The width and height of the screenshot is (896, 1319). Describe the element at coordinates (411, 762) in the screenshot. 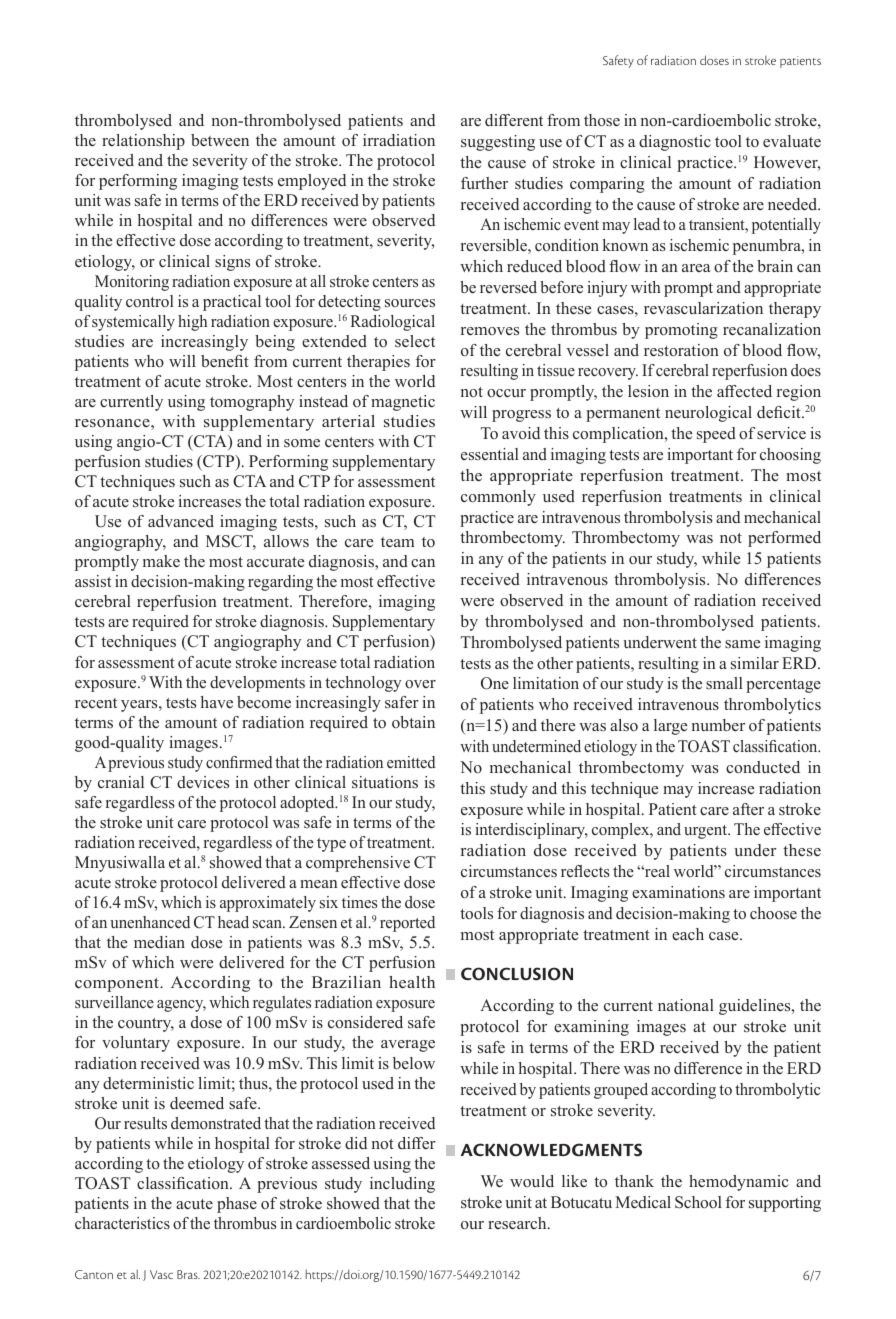

I see `emitted` at that location.
